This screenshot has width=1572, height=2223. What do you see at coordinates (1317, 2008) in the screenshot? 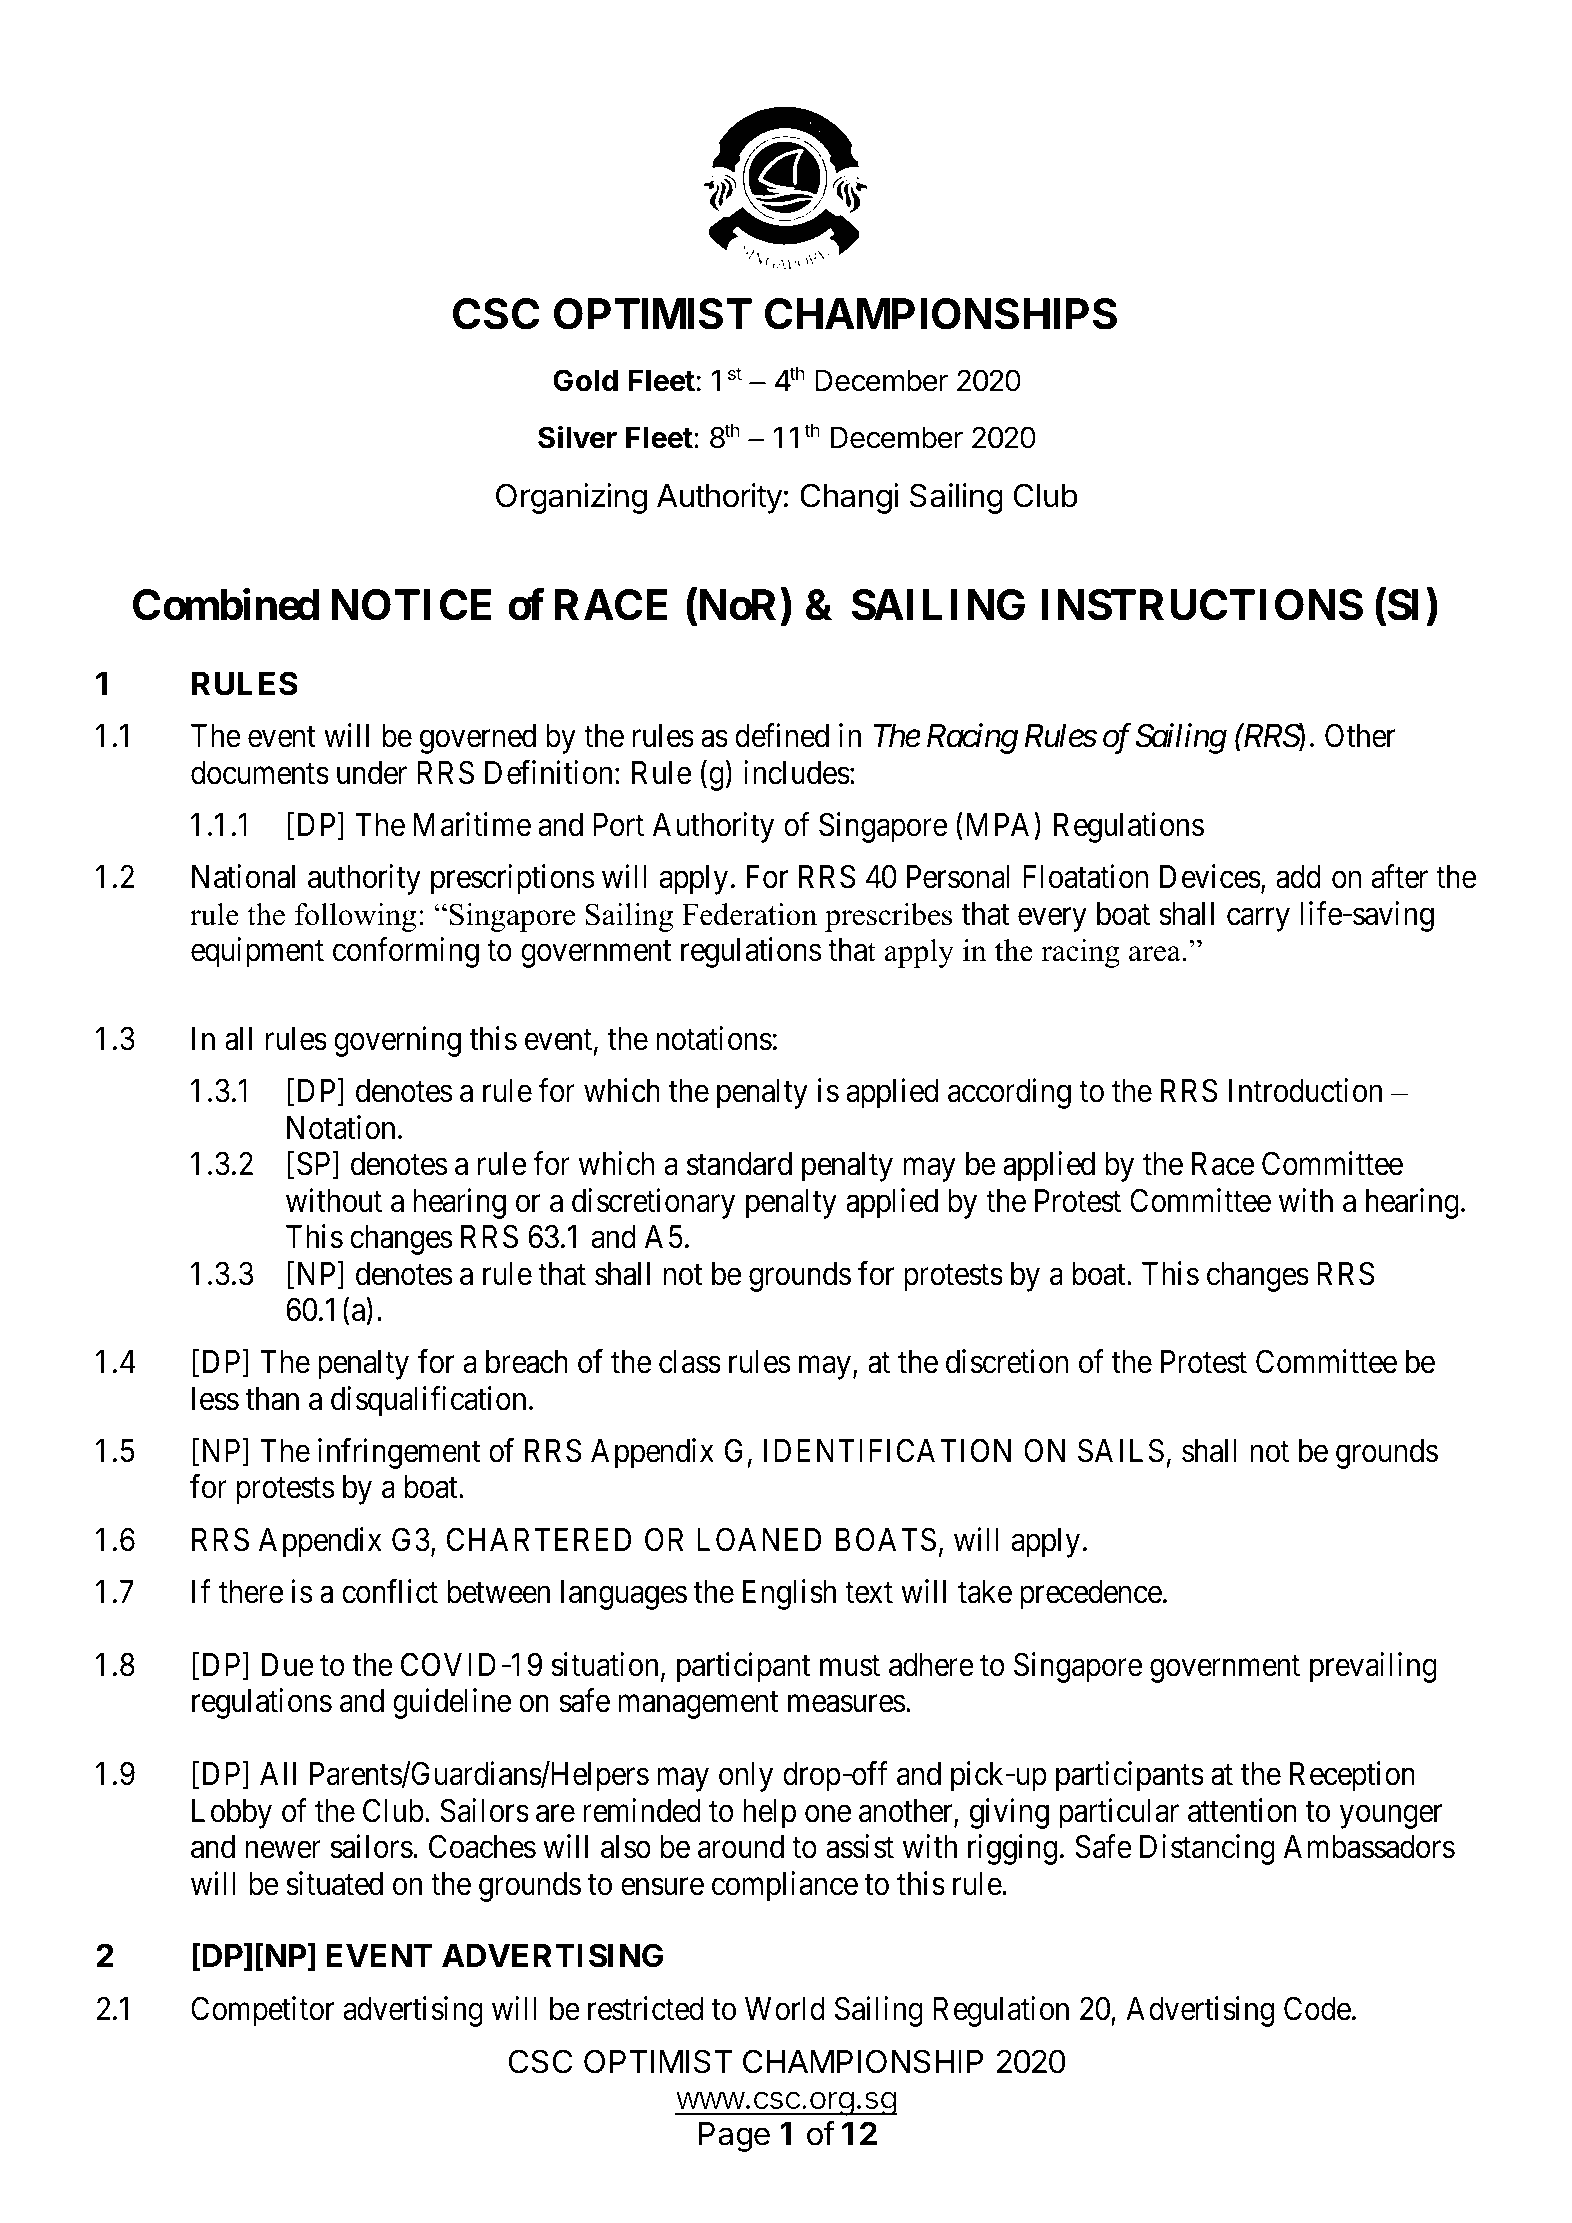
I see `Code` at bounding box center [1317, 2008].
